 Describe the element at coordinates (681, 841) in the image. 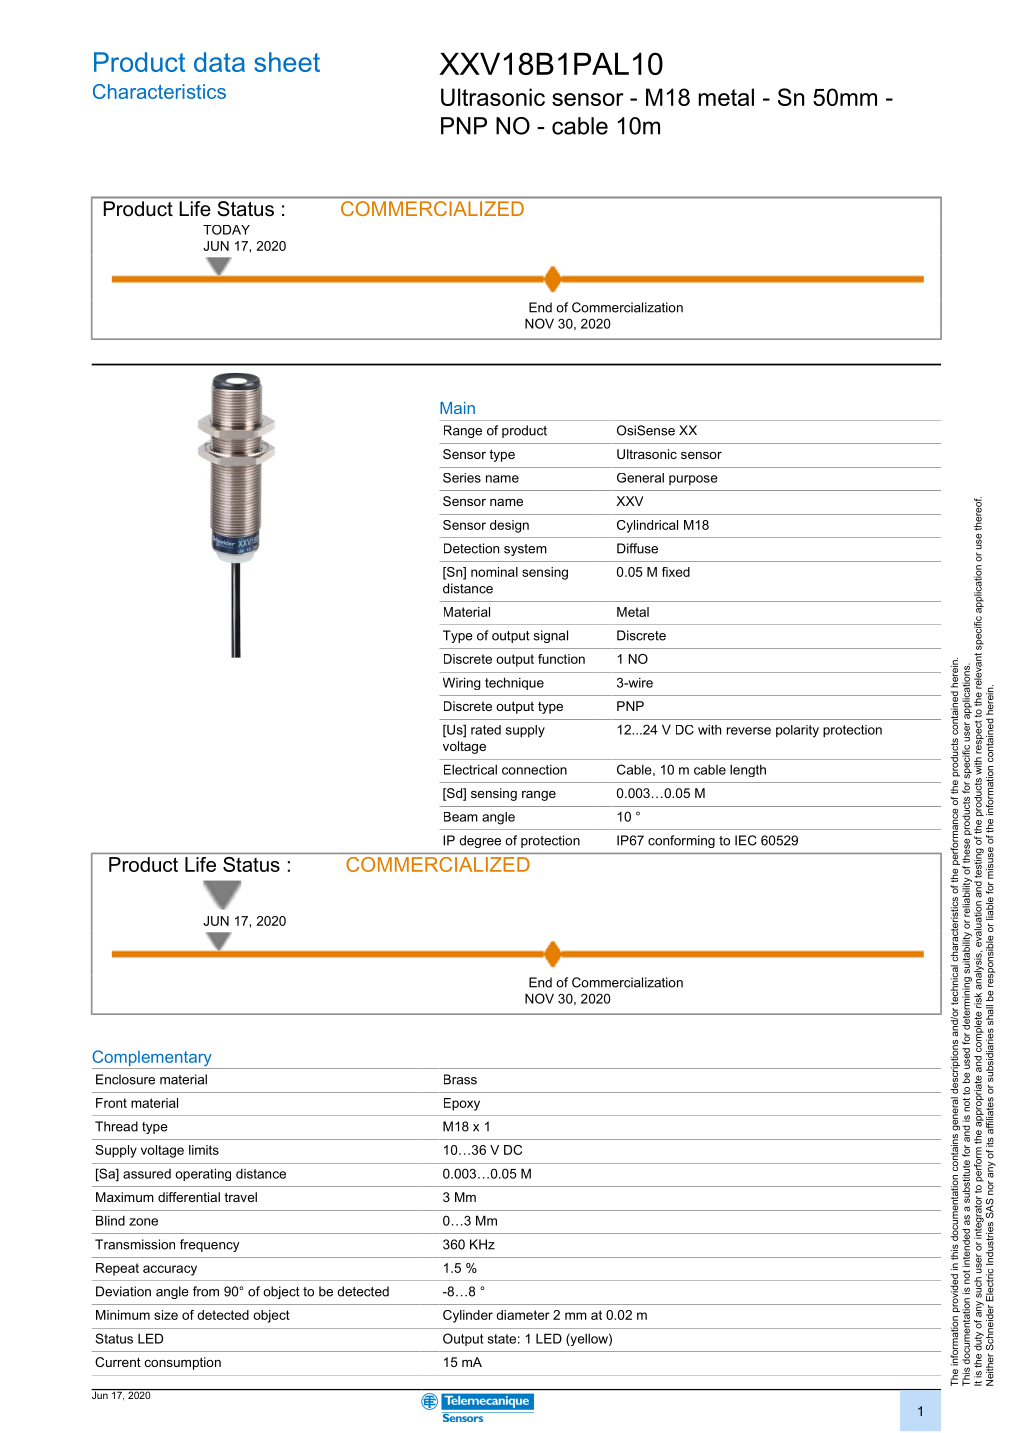

I see `conforming` at that location.
